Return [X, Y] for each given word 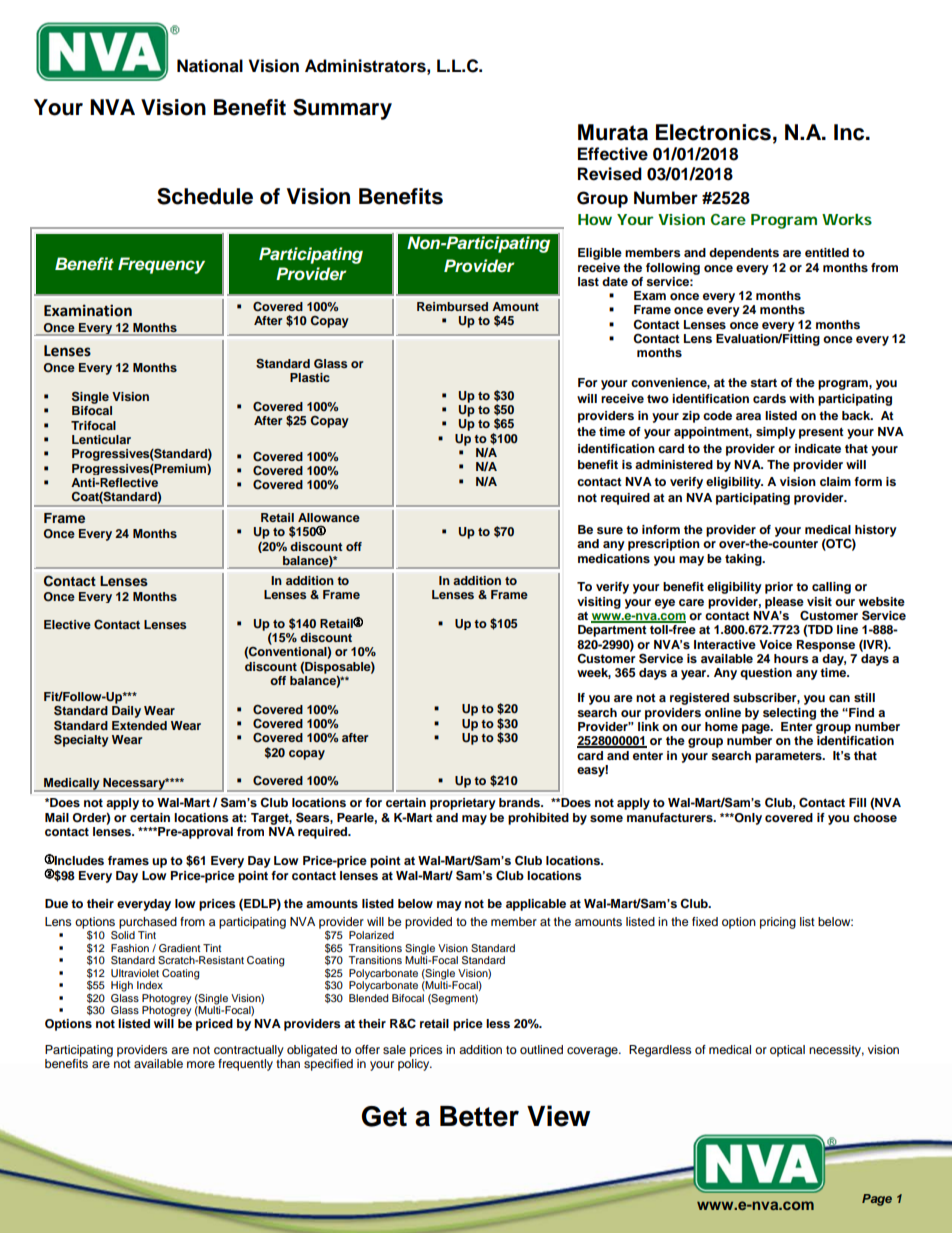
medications [614, 558]
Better [479, 1116]
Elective [67, 624]
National [210, 66]
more [201, 1064]
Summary [342, 109]
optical [787, 1051]
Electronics [713, 132]
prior [779, 588]
